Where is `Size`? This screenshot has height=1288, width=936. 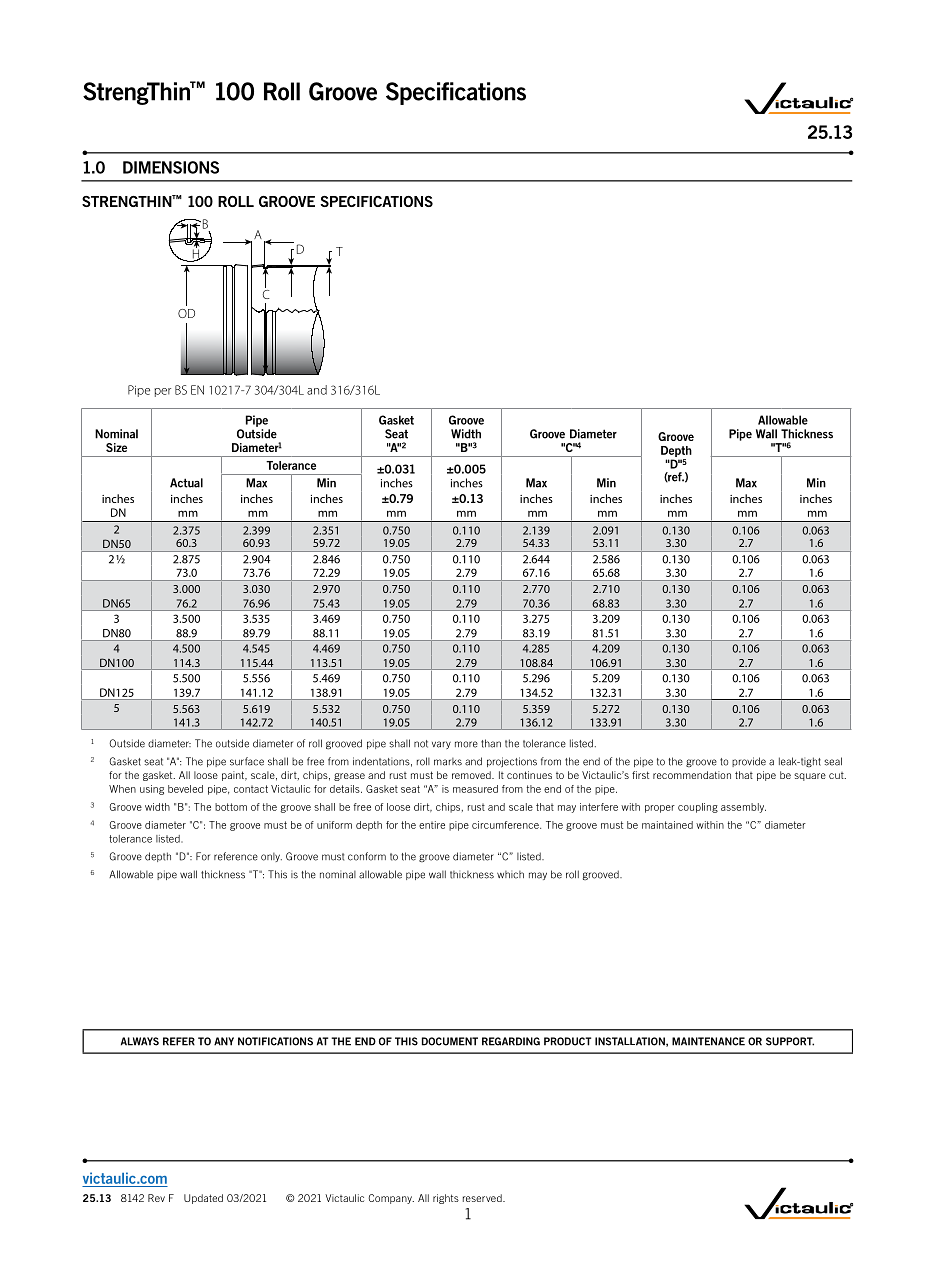
Size is located at coordinates (116, 447).
